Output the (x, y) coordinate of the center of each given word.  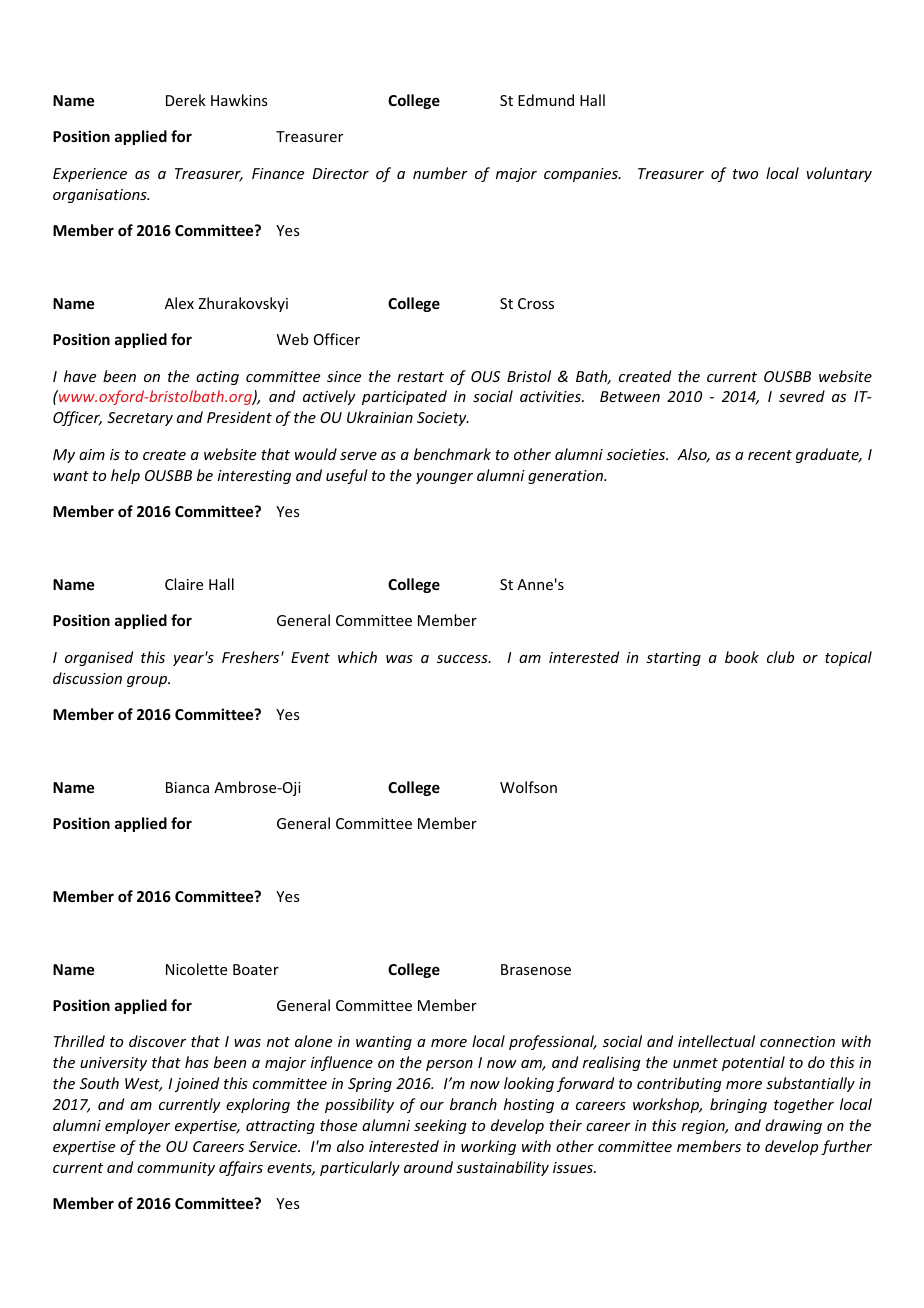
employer (137, 1126)
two (745, 174)
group (148, 681)
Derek (186, 100)
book (742, 657)
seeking (440, 1126)
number (440, 173)
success (463, 659)
